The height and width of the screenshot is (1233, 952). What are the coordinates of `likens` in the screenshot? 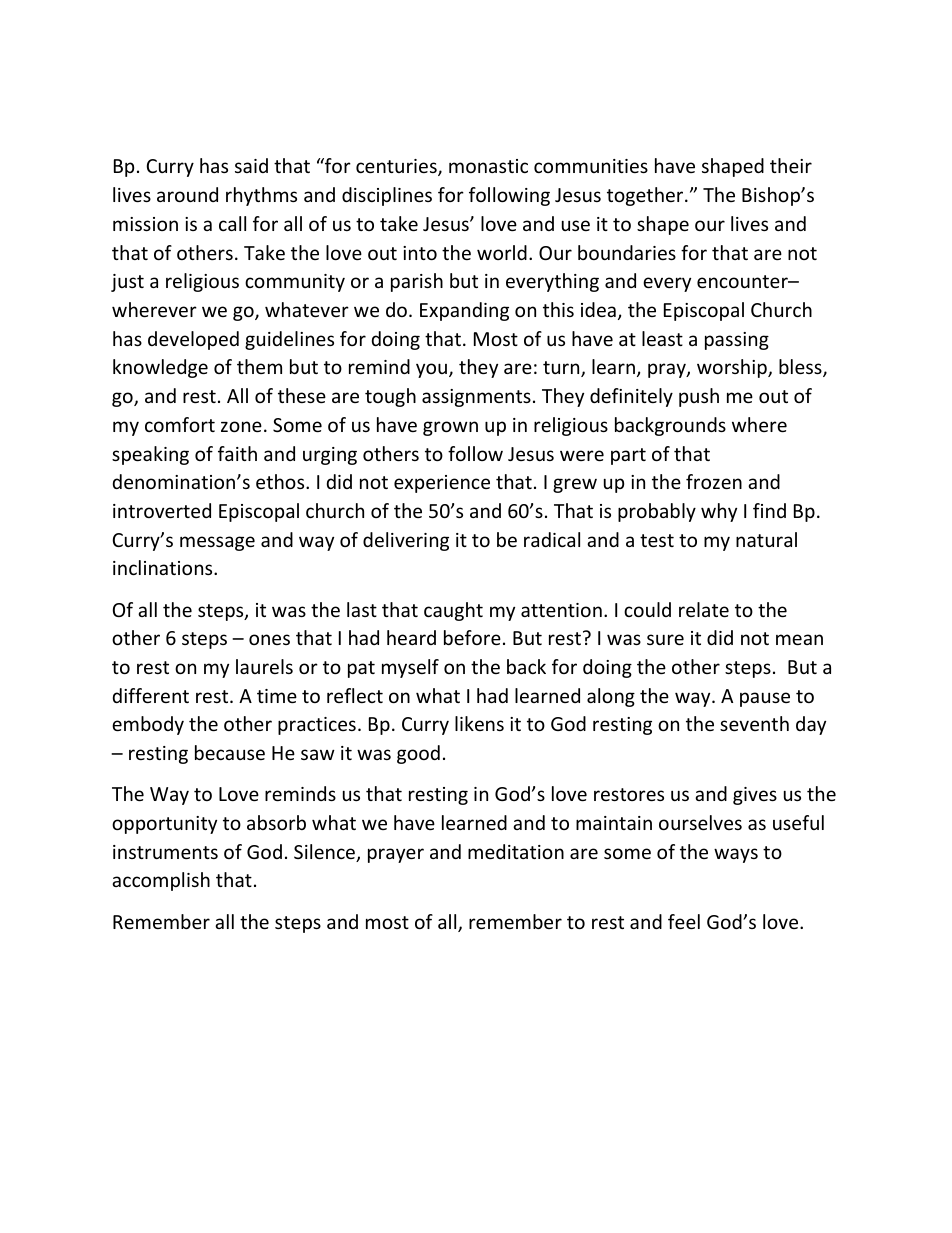 It's located at (479, 723).
